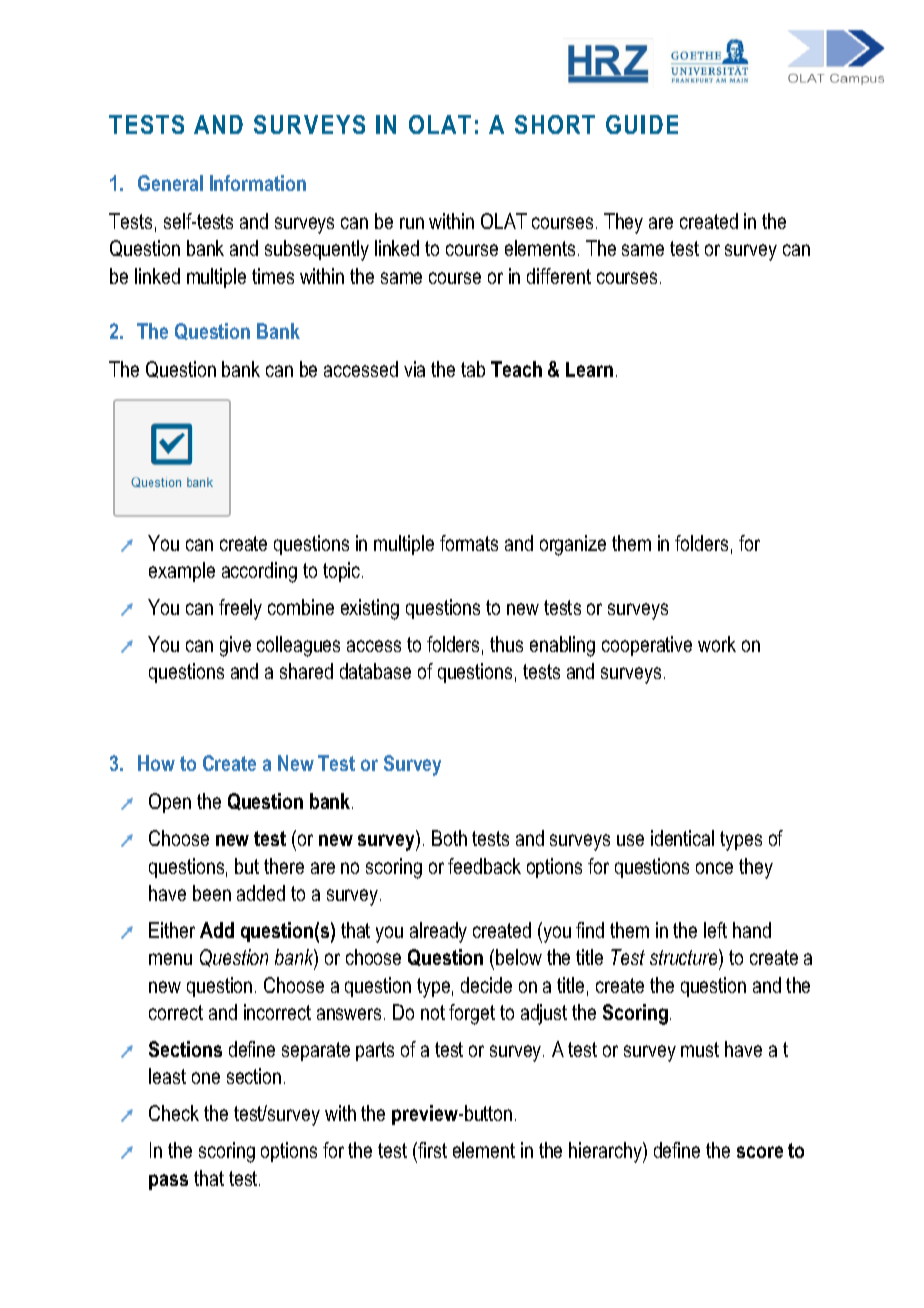  I want to click on thus, so click(506, 644).
